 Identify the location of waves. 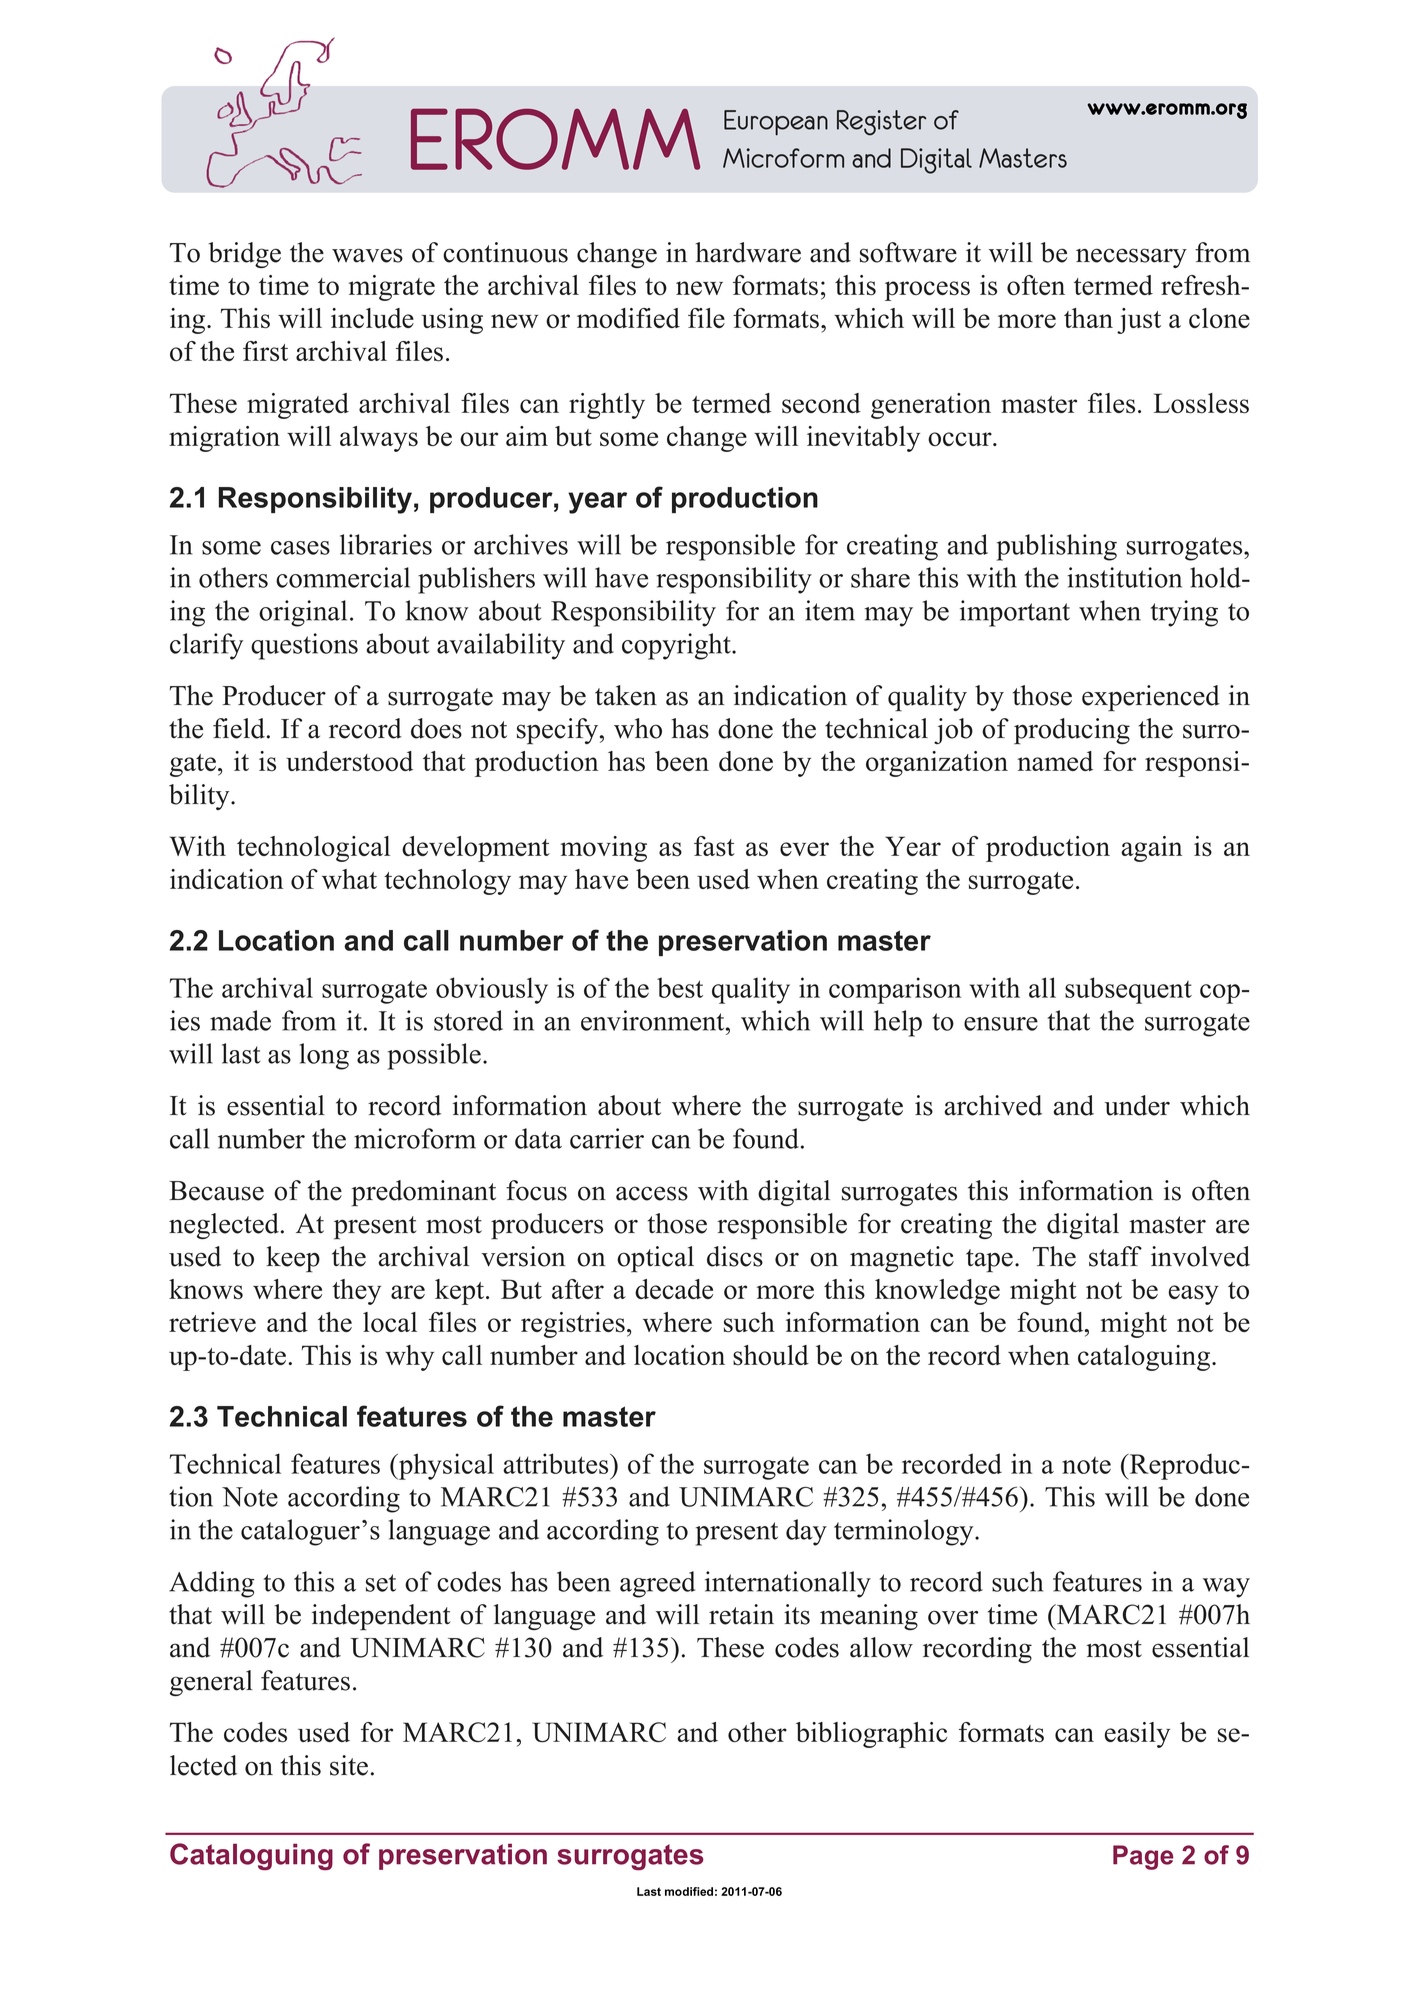
(367, 255).
